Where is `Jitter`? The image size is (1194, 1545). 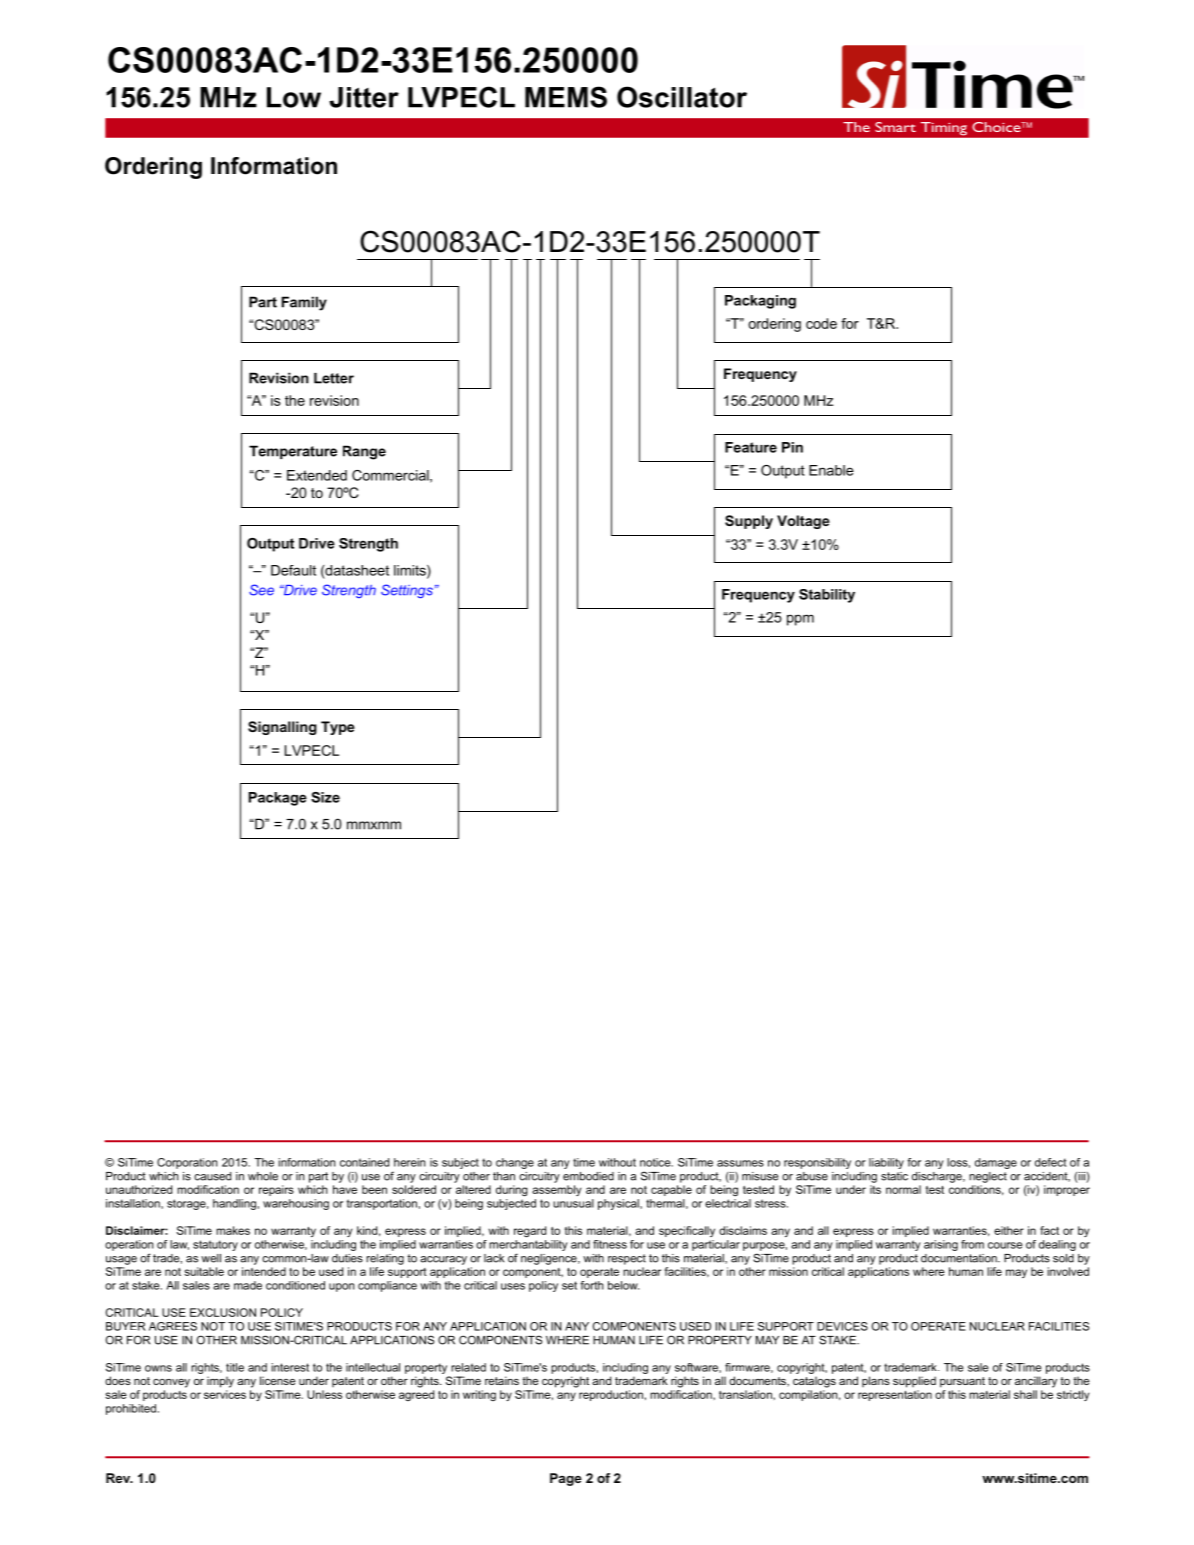
Jitter is located at coordinates (364, 97).
